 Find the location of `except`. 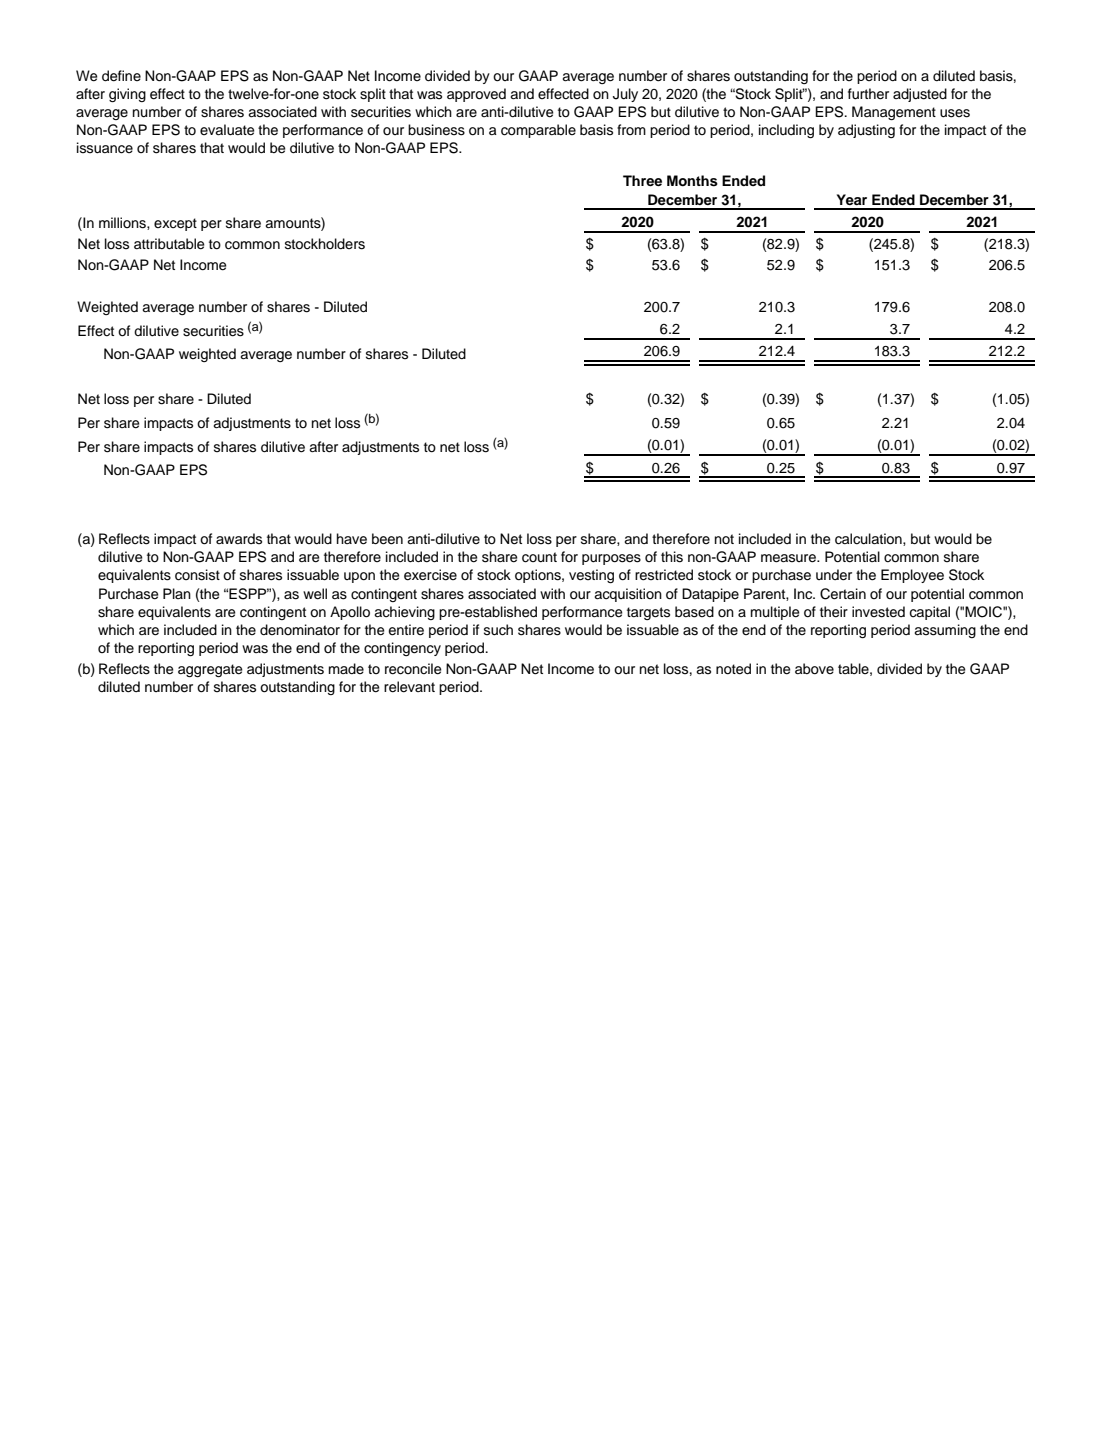

except is located at coordinates (175, 224).
